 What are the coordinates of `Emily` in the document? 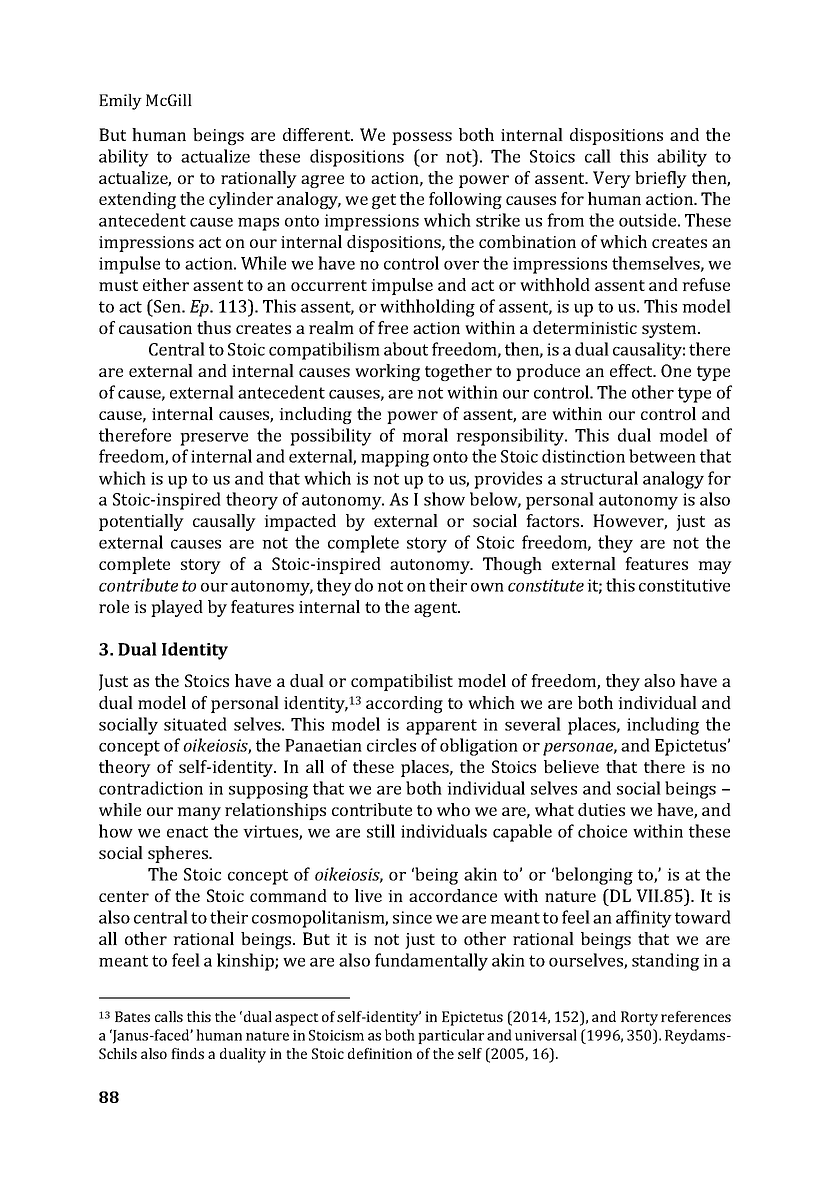 It's located at (120, 102).
